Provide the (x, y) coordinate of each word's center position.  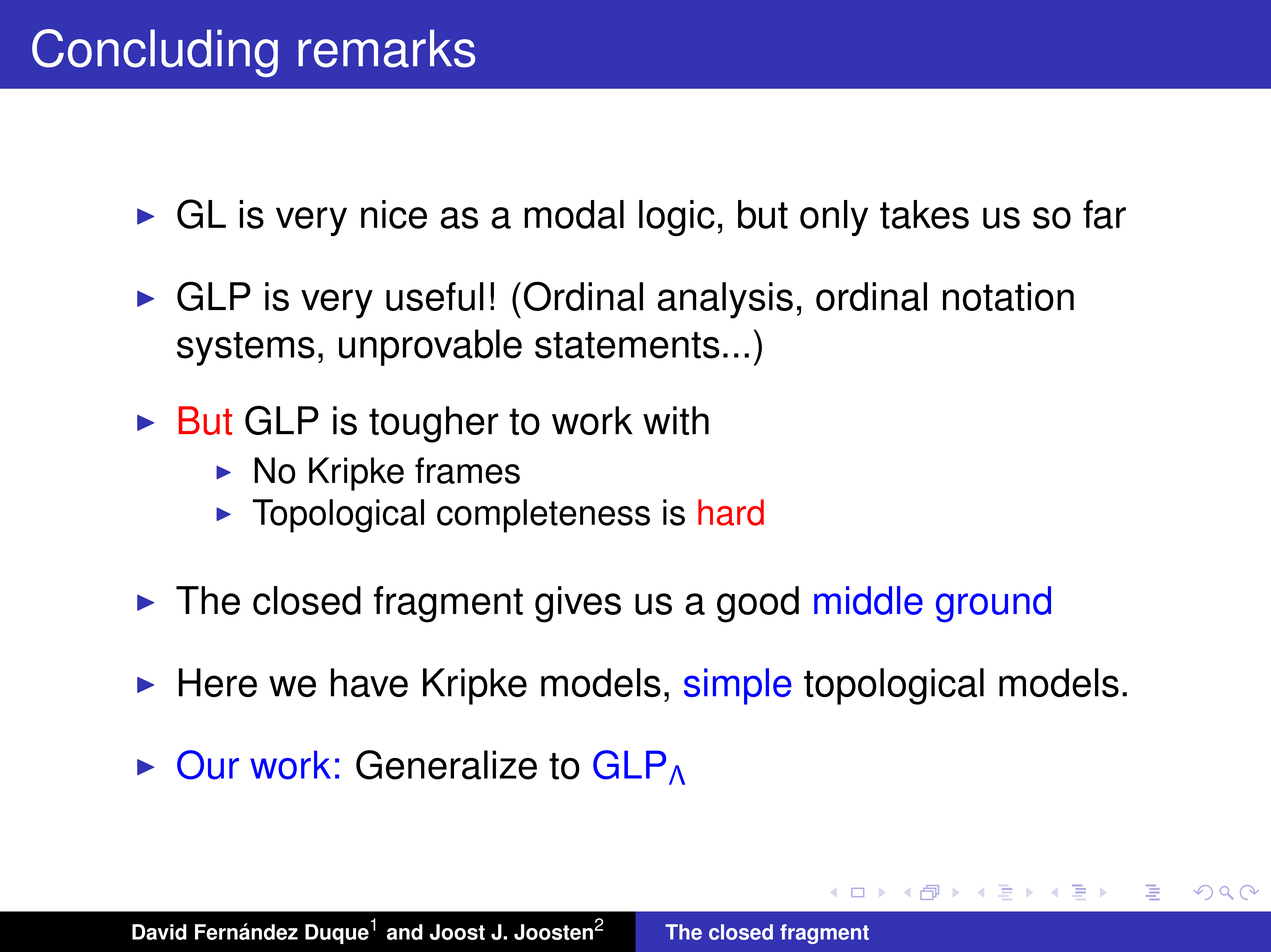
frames (467, 470)
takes (924, 214)
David (159, 932)
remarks (386, 48)
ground (993, 604)
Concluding (155, 53)
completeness (543, 516)
